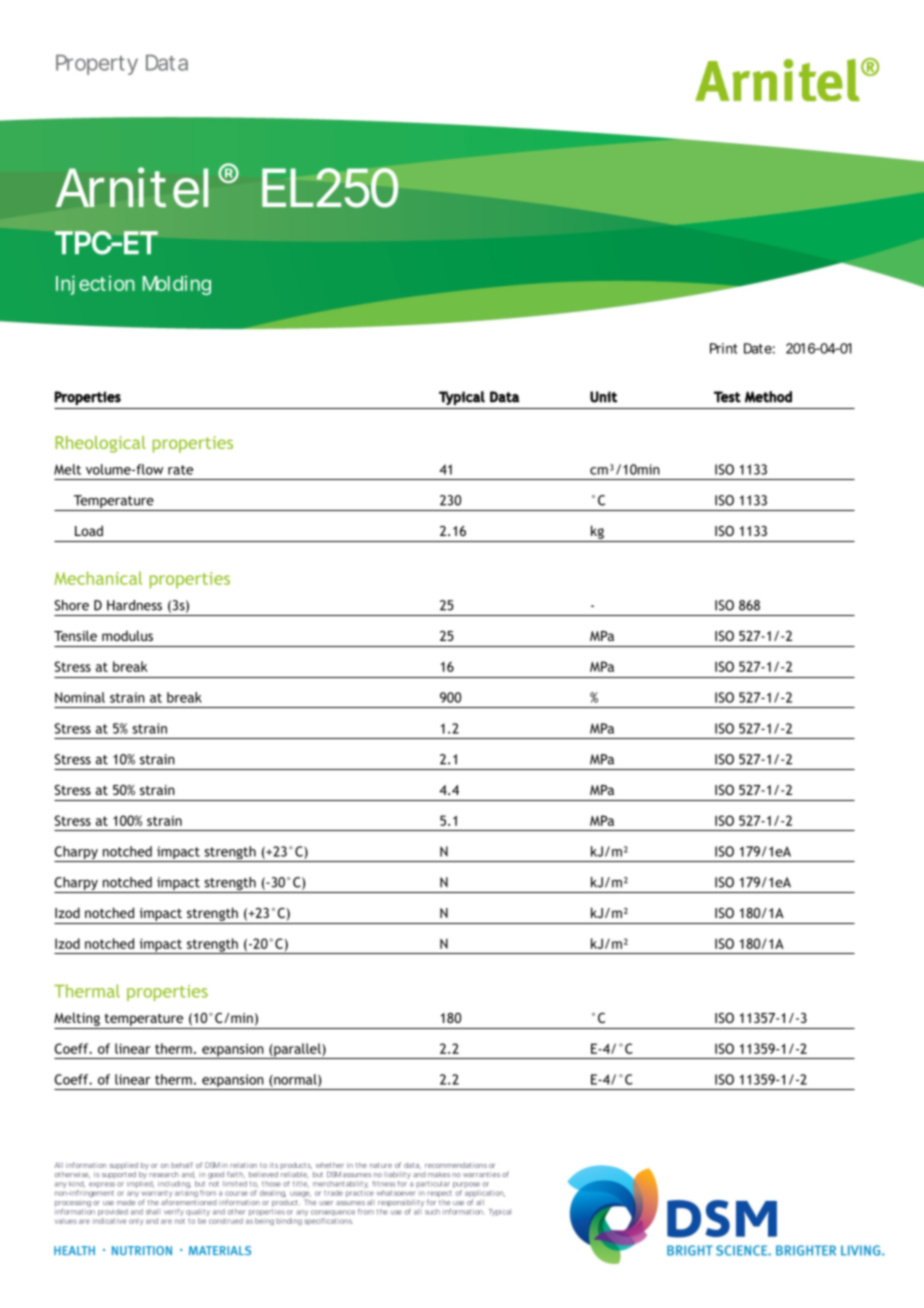 The height and width of the screenshot is (1308, 924). I want to click on Hardness, so click(134, 605).
